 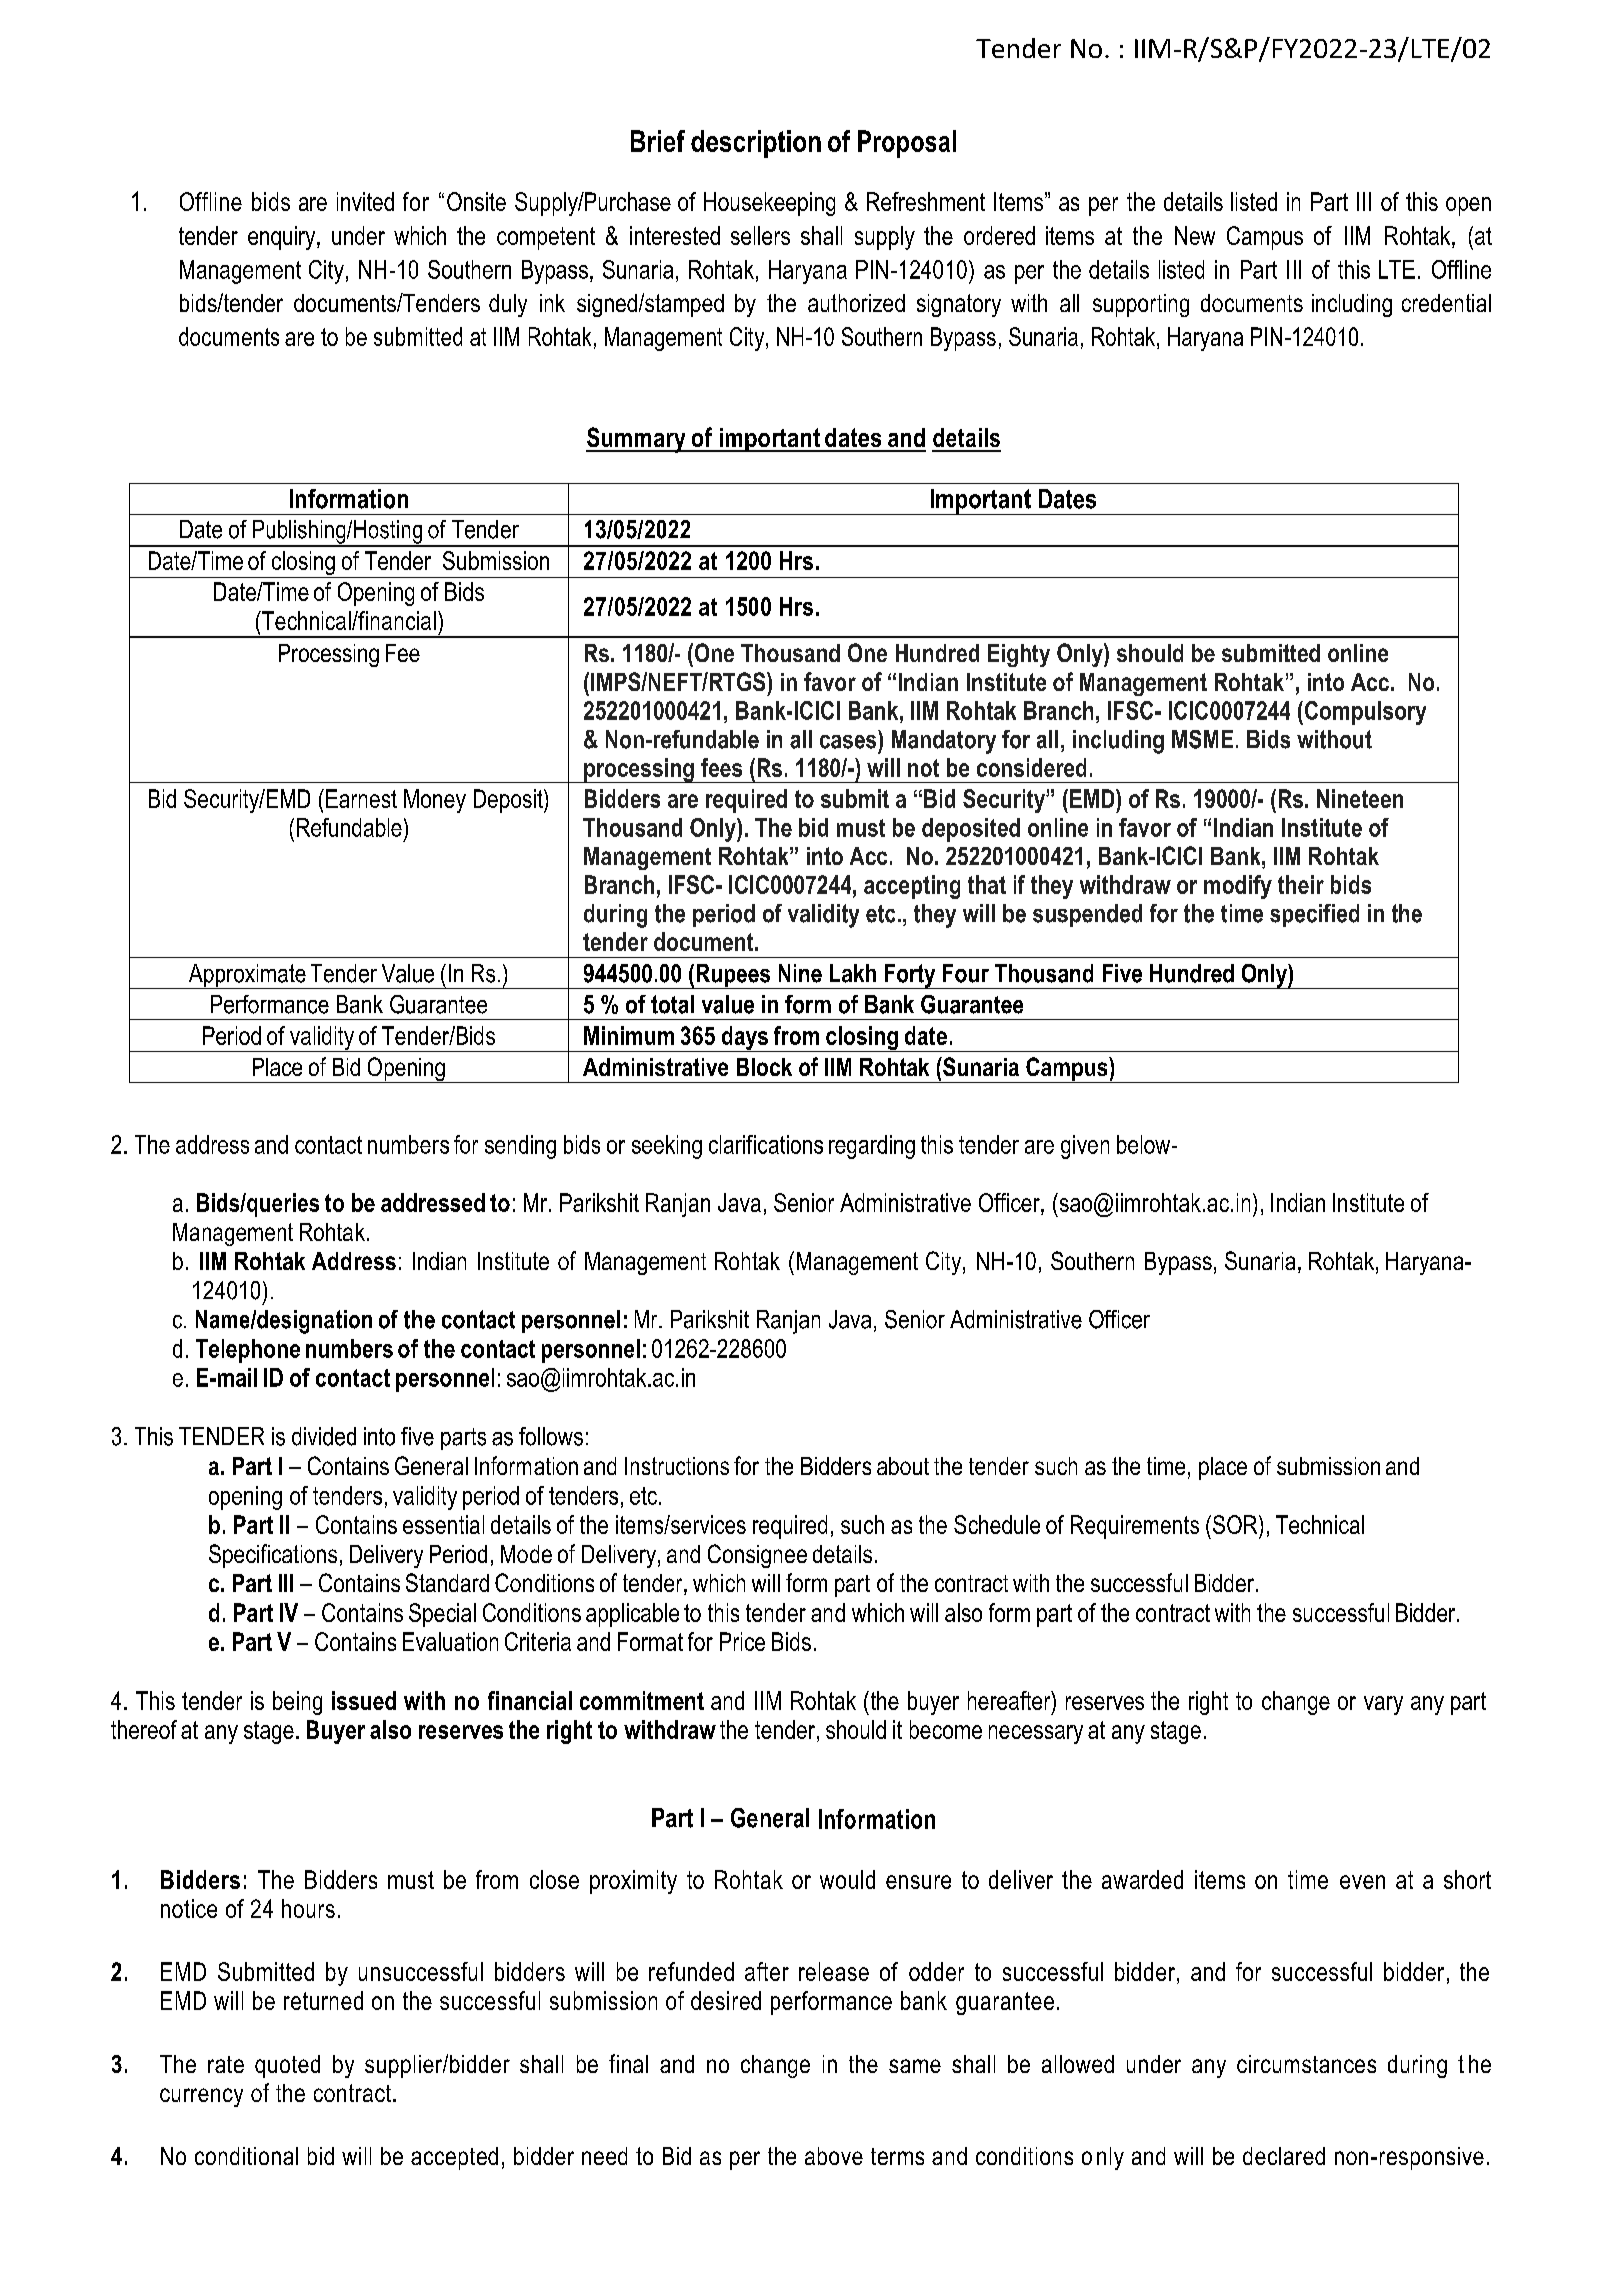 I want to click on their, so click(x=1301, y=884).
